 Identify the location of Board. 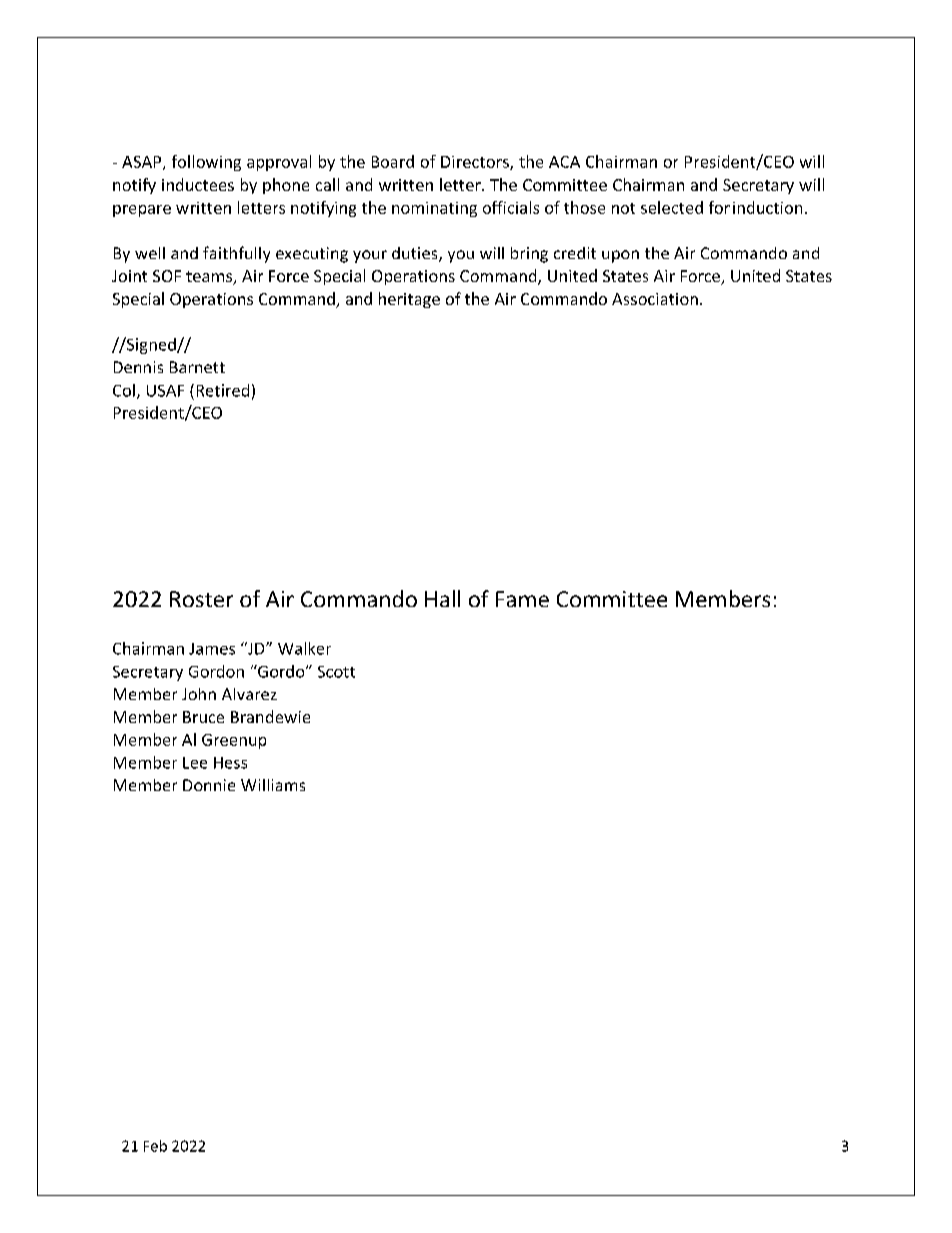
(393, 161).
